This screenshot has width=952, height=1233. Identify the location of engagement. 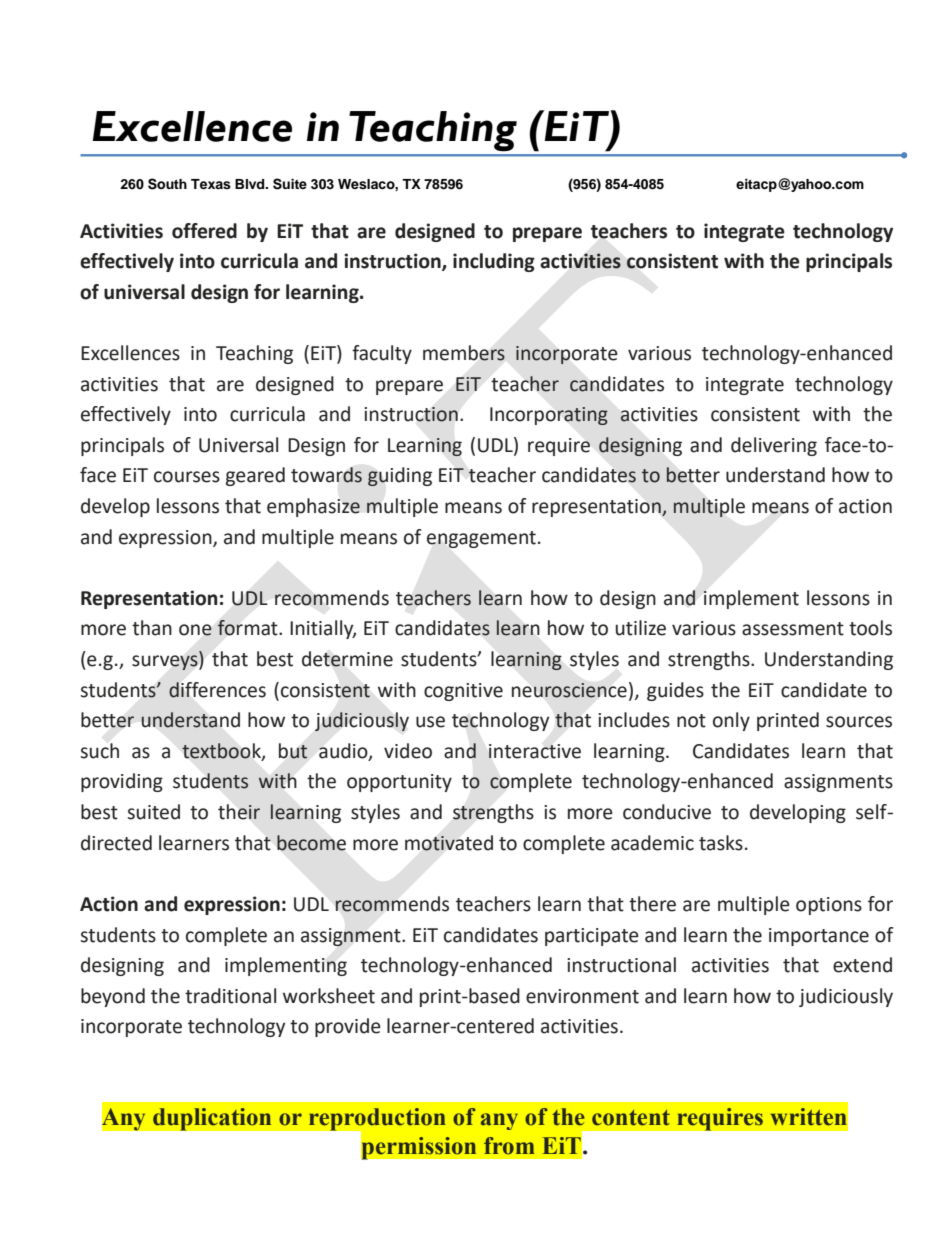
(481, 539).
